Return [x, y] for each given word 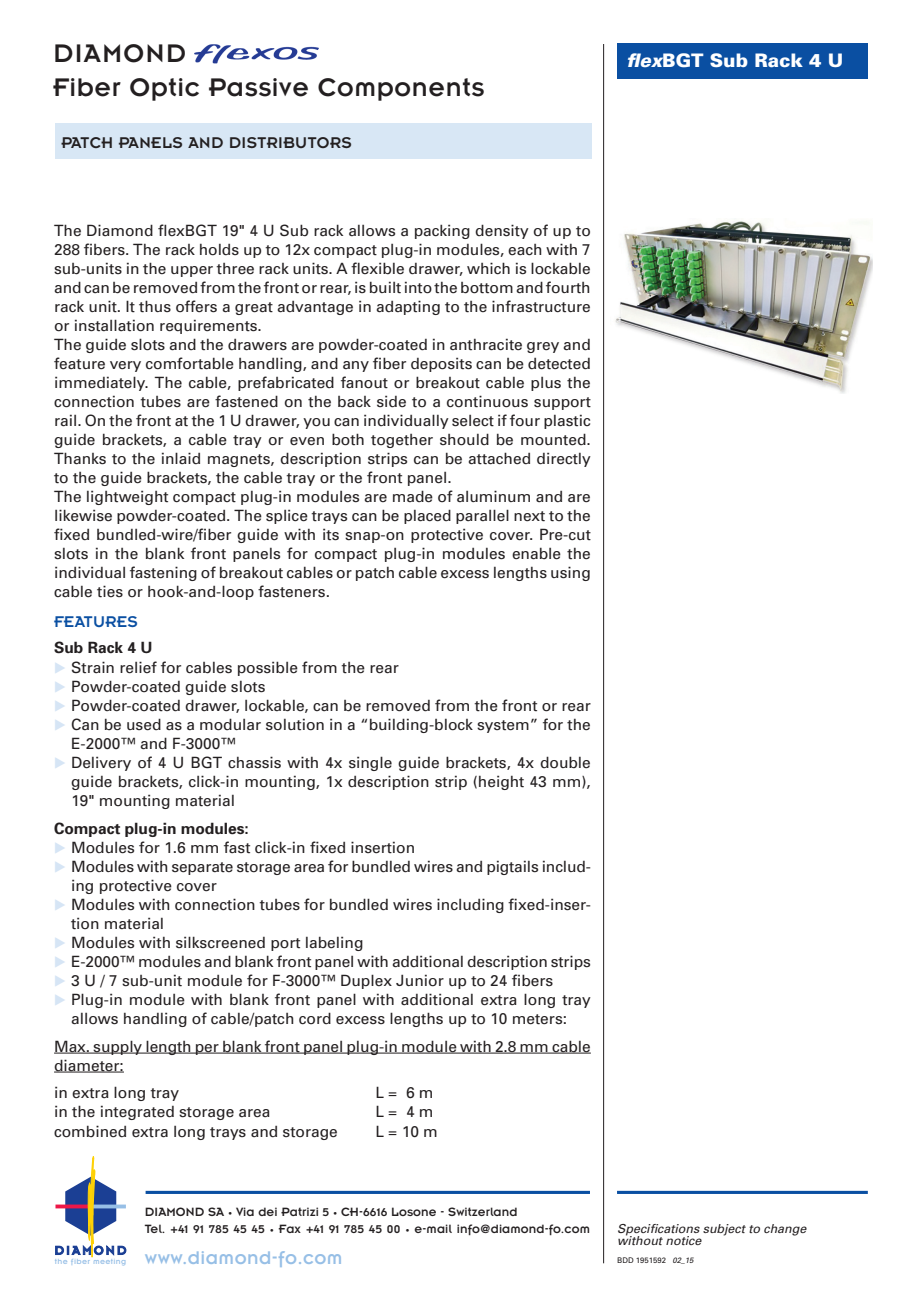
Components [401, 89]
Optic [164, 89]
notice [684, 1240]
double [565, 762]
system [503, 726]
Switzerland [482, 1211]
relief [138, 667]
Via [245, 1211]
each [525, 250]
